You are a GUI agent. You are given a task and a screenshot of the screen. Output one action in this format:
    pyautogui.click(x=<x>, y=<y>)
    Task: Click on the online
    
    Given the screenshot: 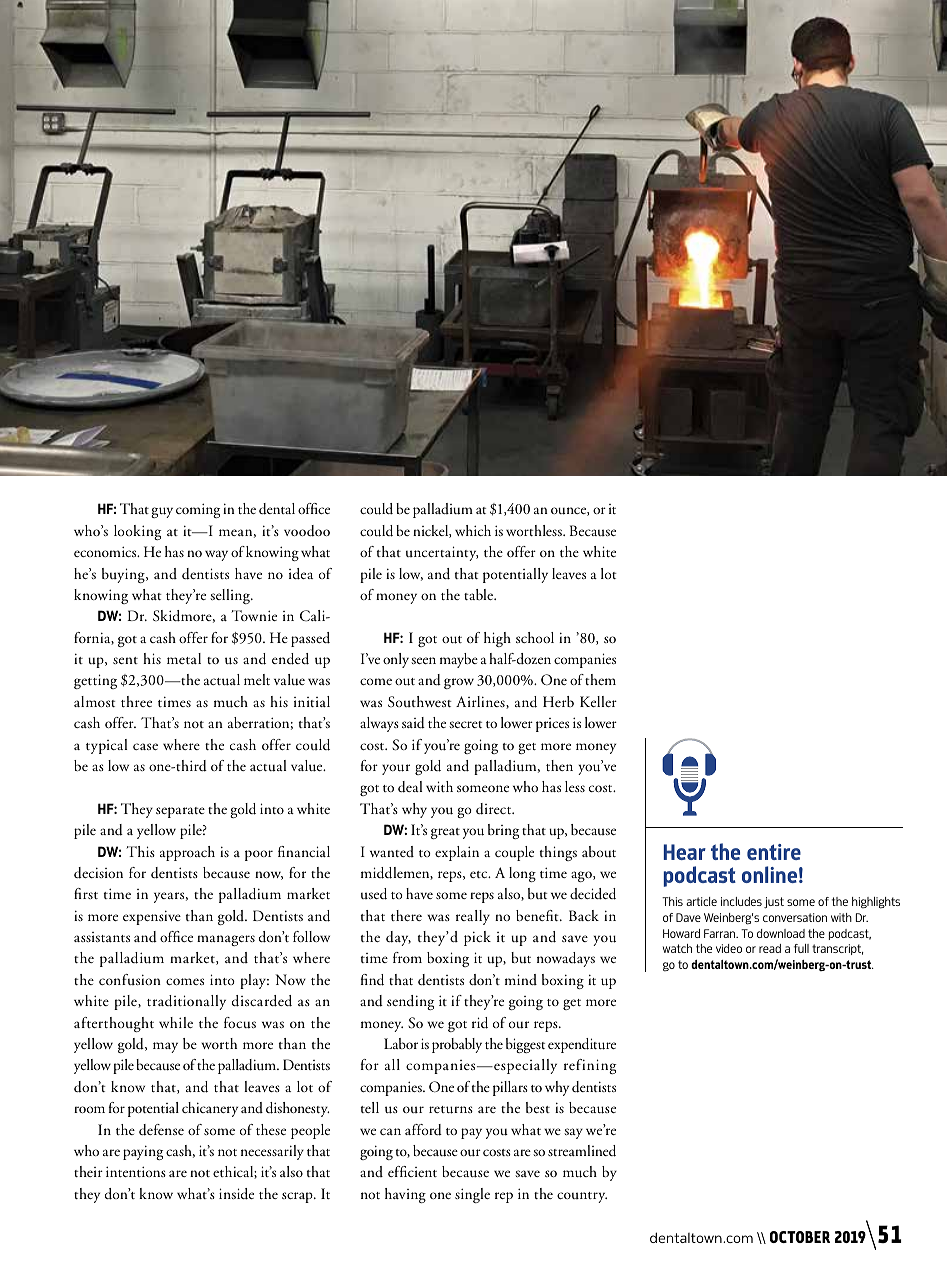 What is the action you would take?
    pyautogui.click(x=769, y=874)
